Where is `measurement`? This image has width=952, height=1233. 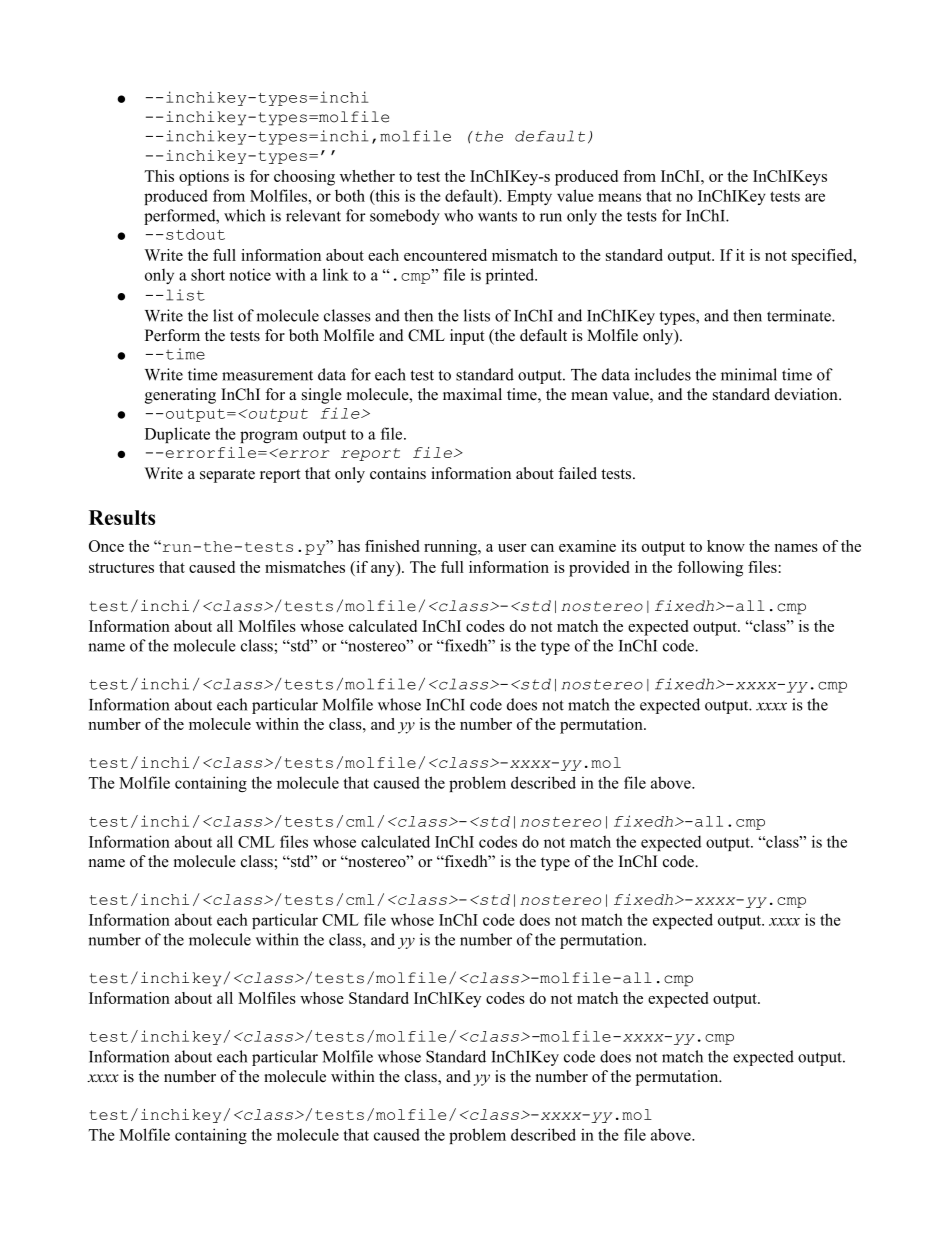
measurement is located at coordinates (267, 375).
